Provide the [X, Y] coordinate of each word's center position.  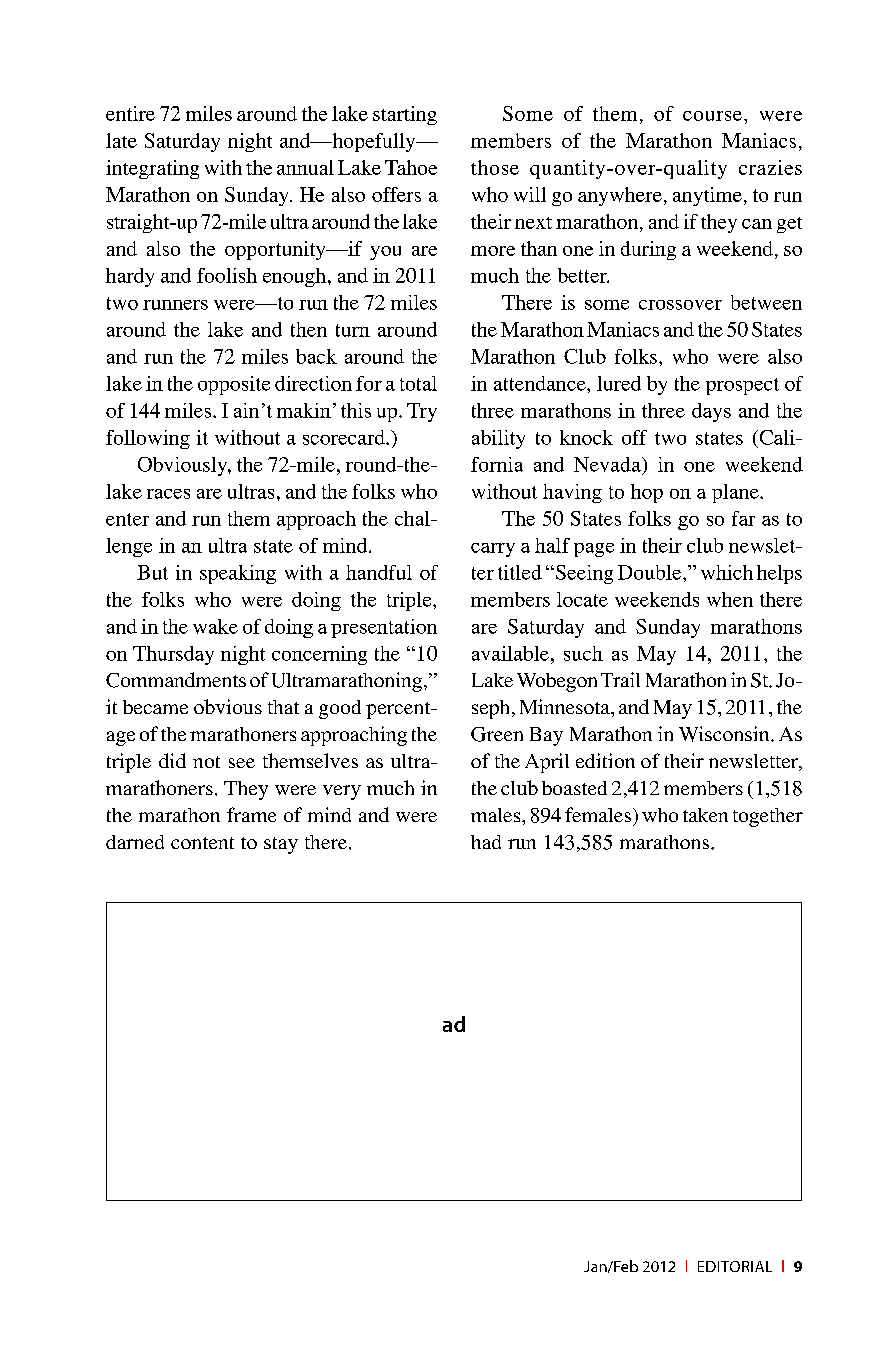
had [486, 842]
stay [281, 845]
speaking [238, 574]
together [768, 817]
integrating [152, 169]
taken [705, 815]
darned [135, 842]
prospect [742, 386]
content [202, 843]
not [206, 762]
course [712, 116]
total [418, 383]
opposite [234, 385]
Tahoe [411, 167]
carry [493, 550]
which [727, 572]
